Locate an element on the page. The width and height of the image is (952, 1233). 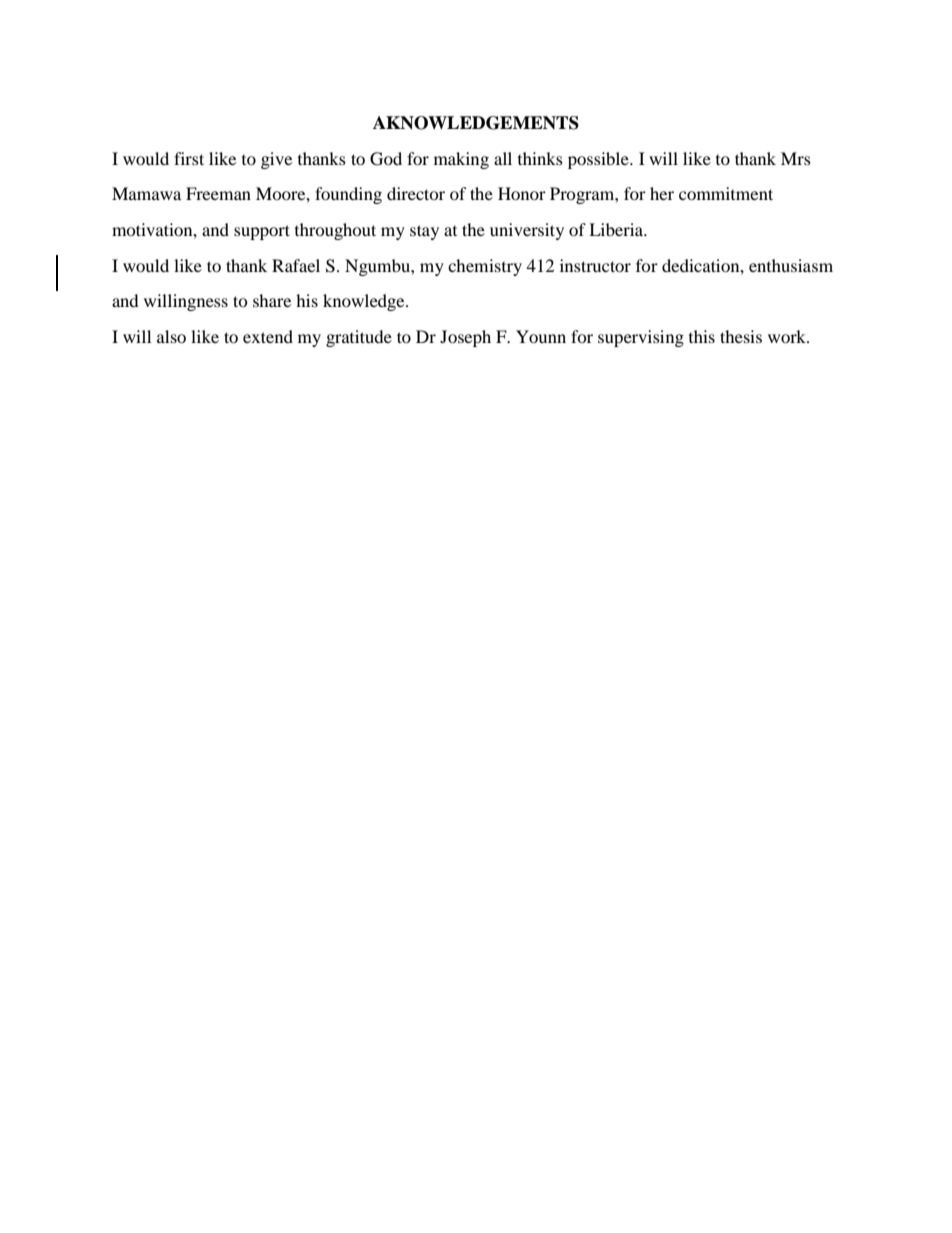
extend is located at coordinates (268, 336).
